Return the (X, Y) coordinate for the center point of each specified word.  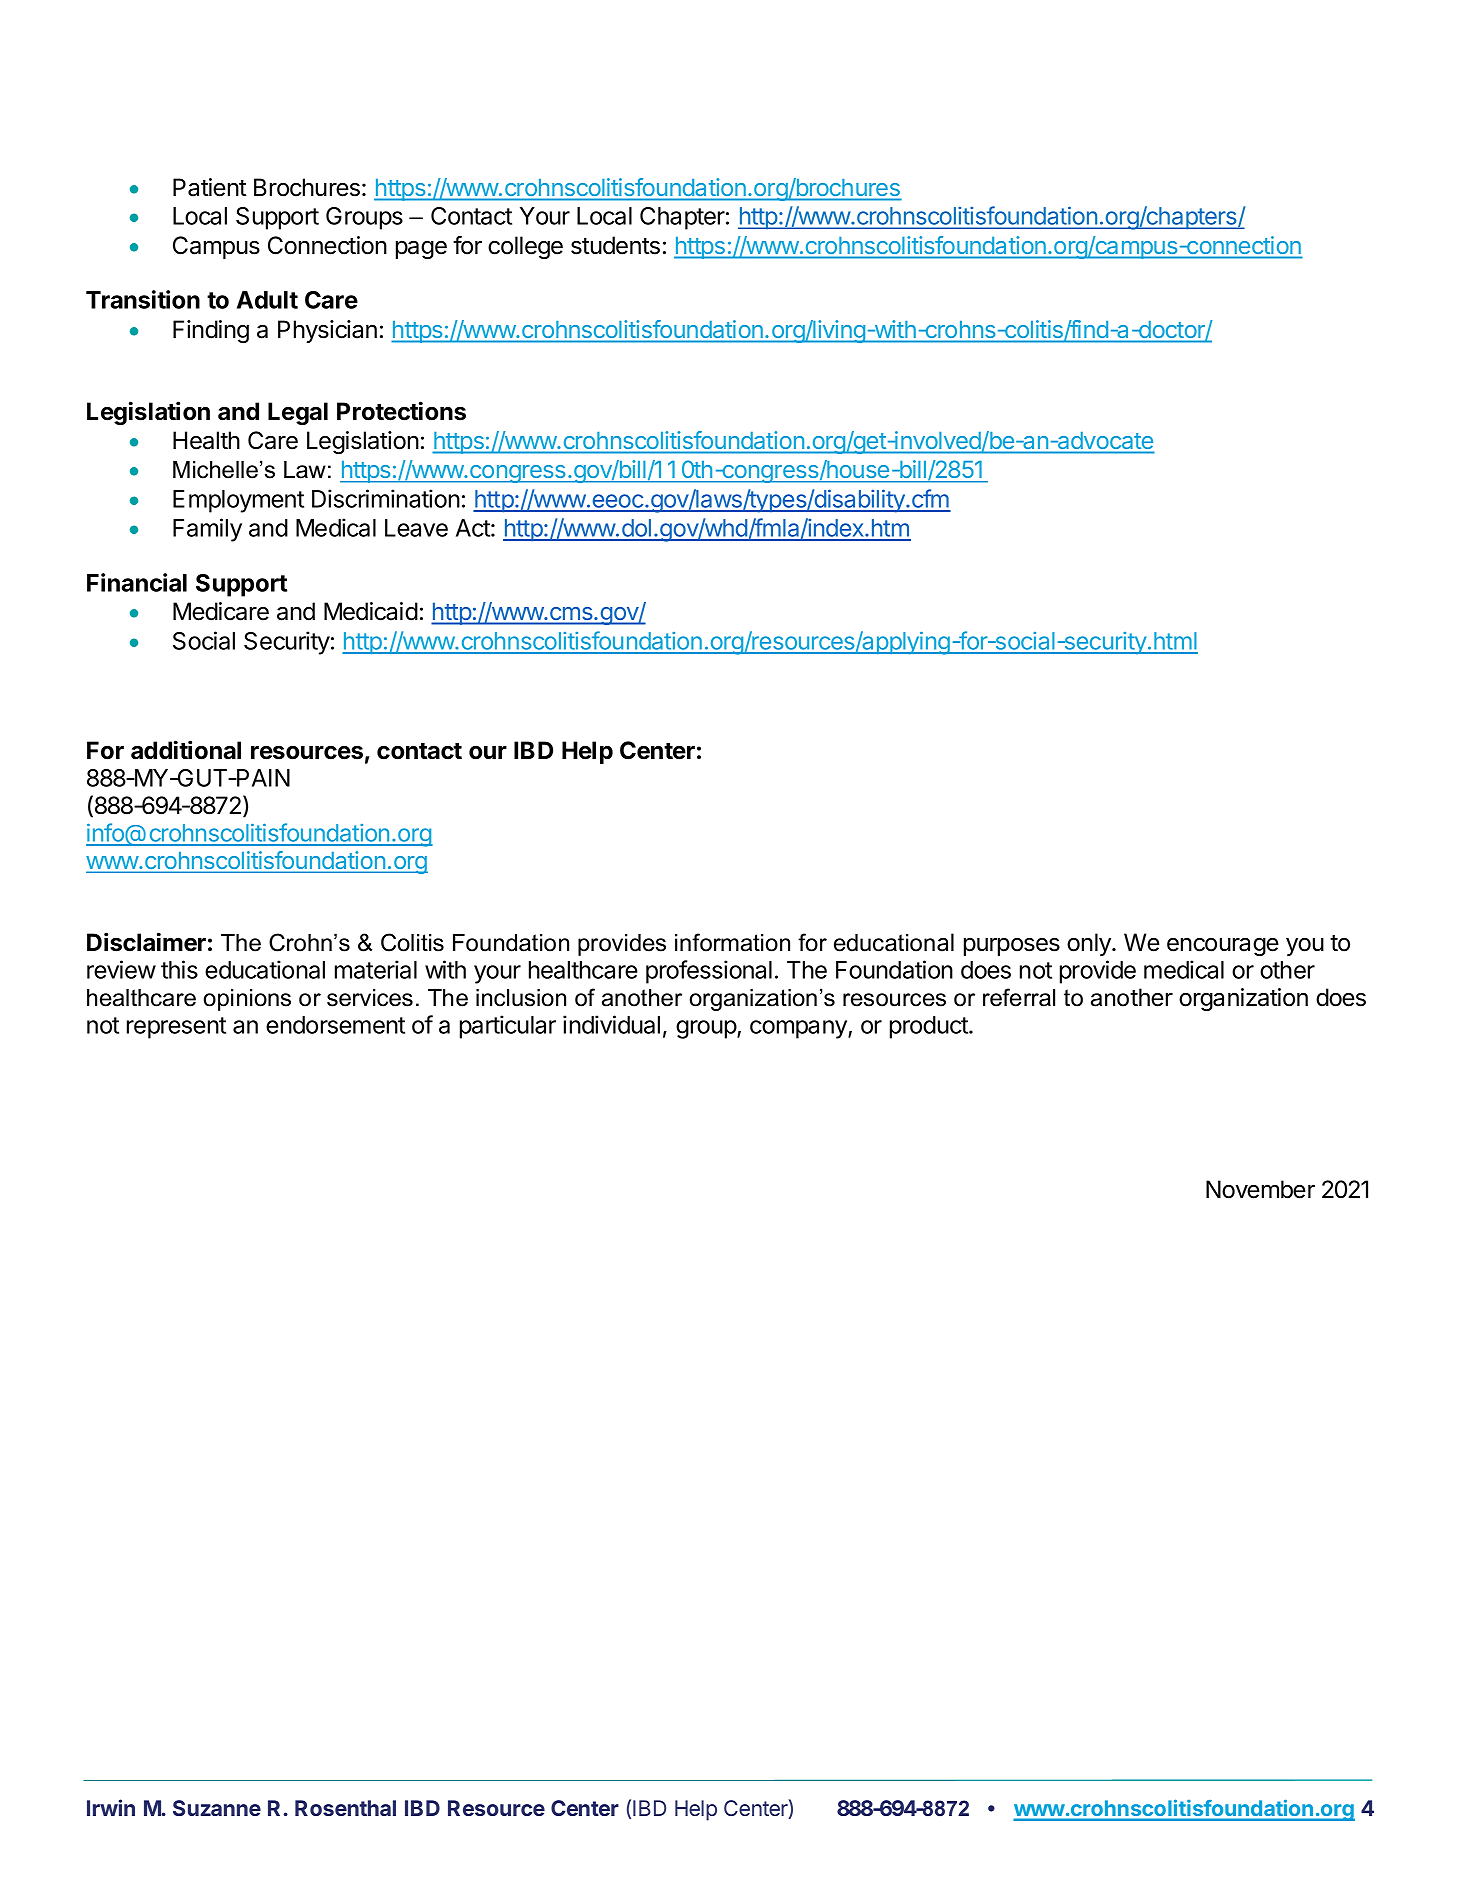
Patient (210, 187)
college (525, 247)
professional (709, 972)
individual (611, 1024)
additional (186, 750)
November (1260, 1189)
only (1090, 944)
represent (176, 1028)
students (615, 245)
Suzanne (217, 1808)
